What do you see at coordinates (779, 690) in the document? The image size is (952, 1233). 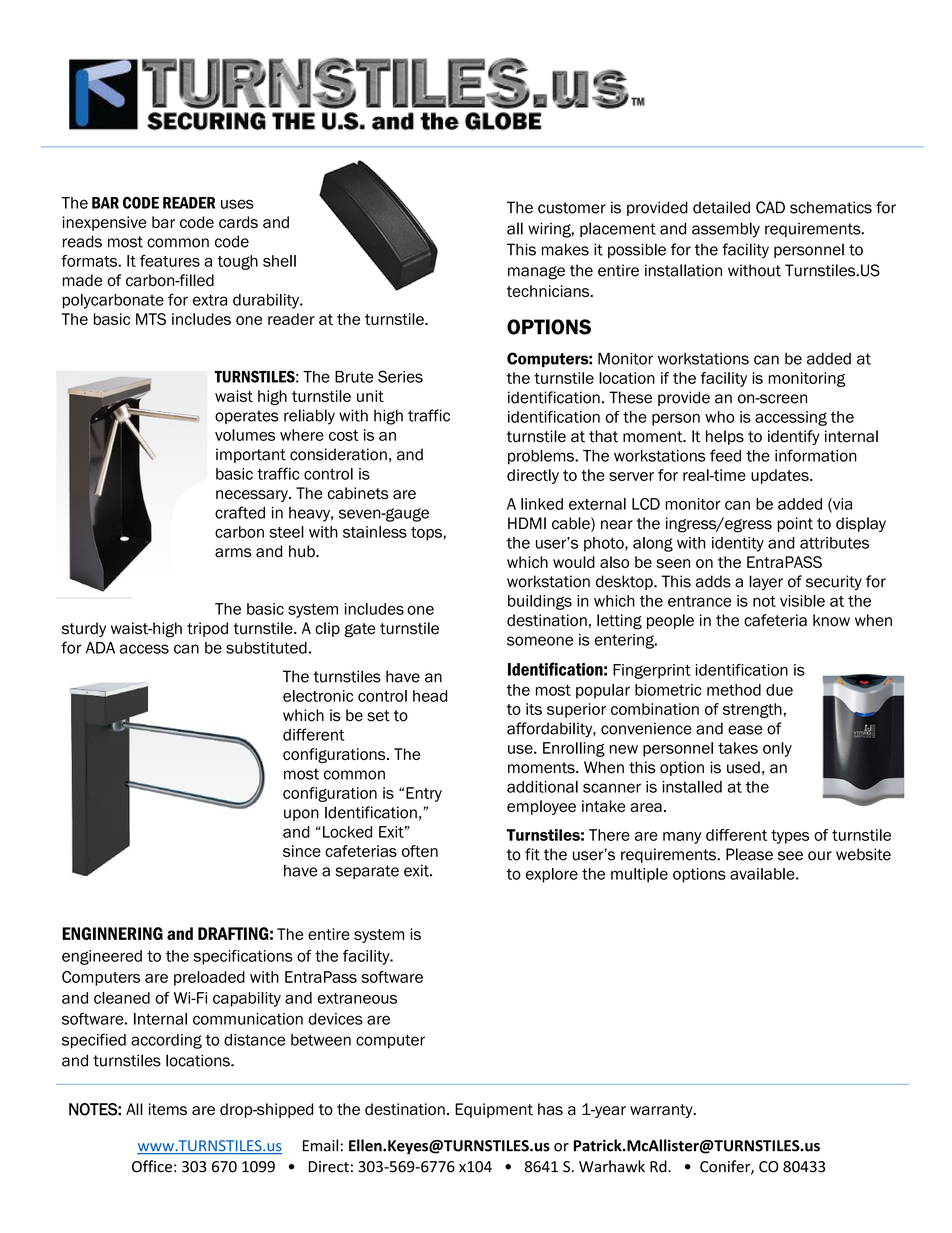 I see `due` at bounding box center [779, 690].
